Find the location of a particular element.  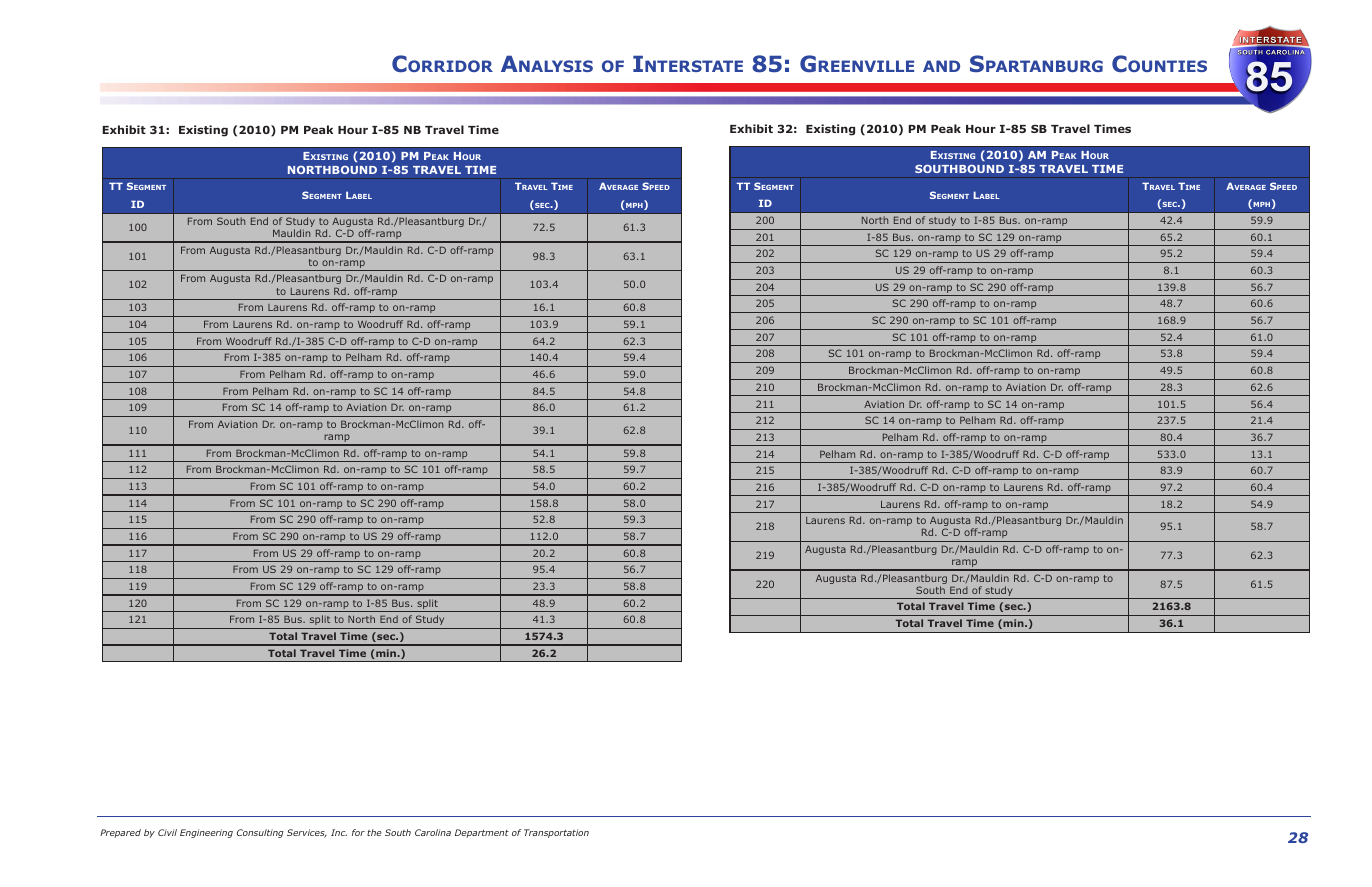

and is located at coordinates (941, 66).
